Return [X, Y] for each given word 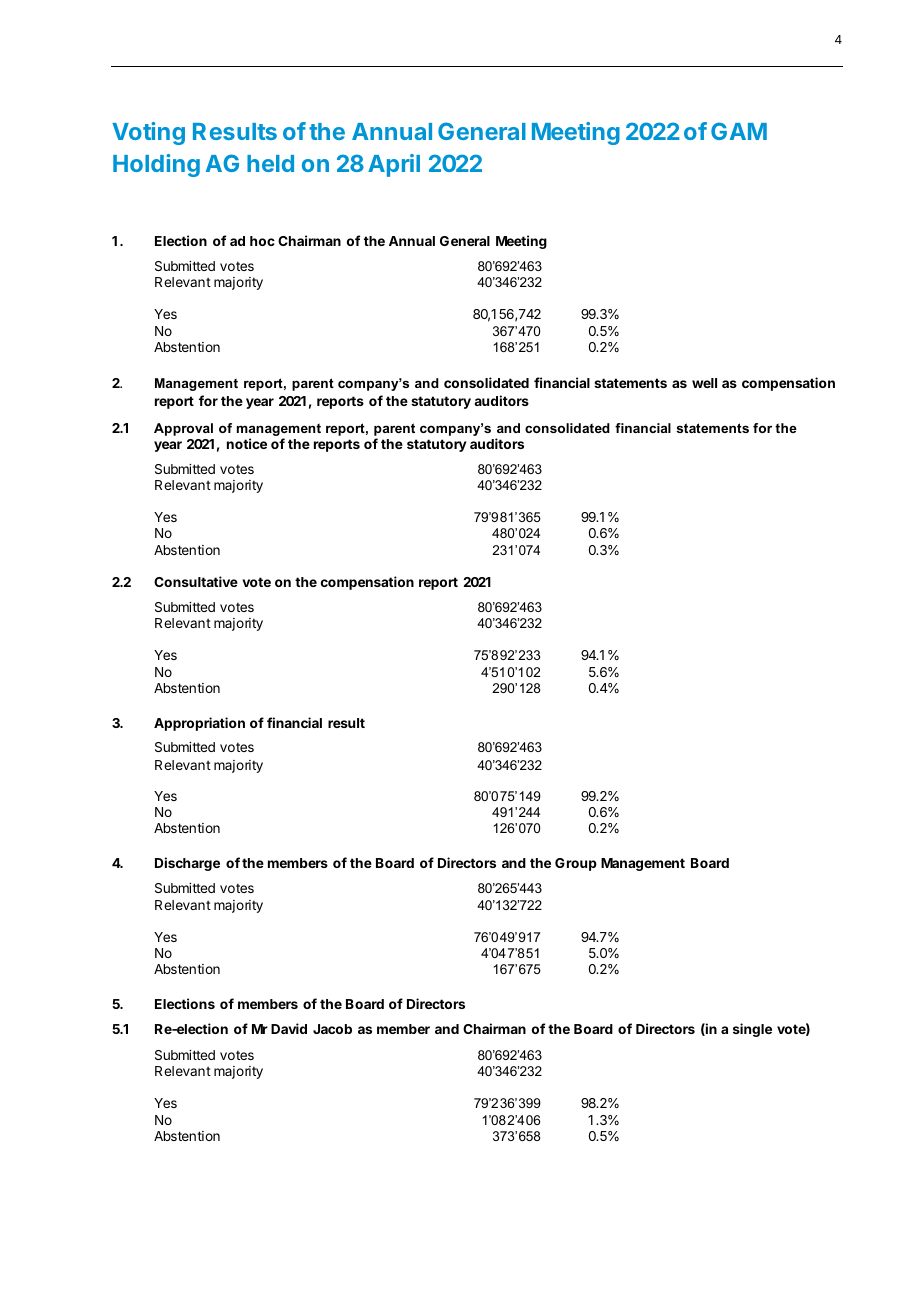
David [289, 1028]
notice [247, 443]
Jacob [332, 1029]
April [394, 165]
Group [576, 864]
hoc [262, 241]
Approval [183, 429]
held [270, 163]
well [704, 383]
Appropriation [199, 724]
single [752, 1030]
